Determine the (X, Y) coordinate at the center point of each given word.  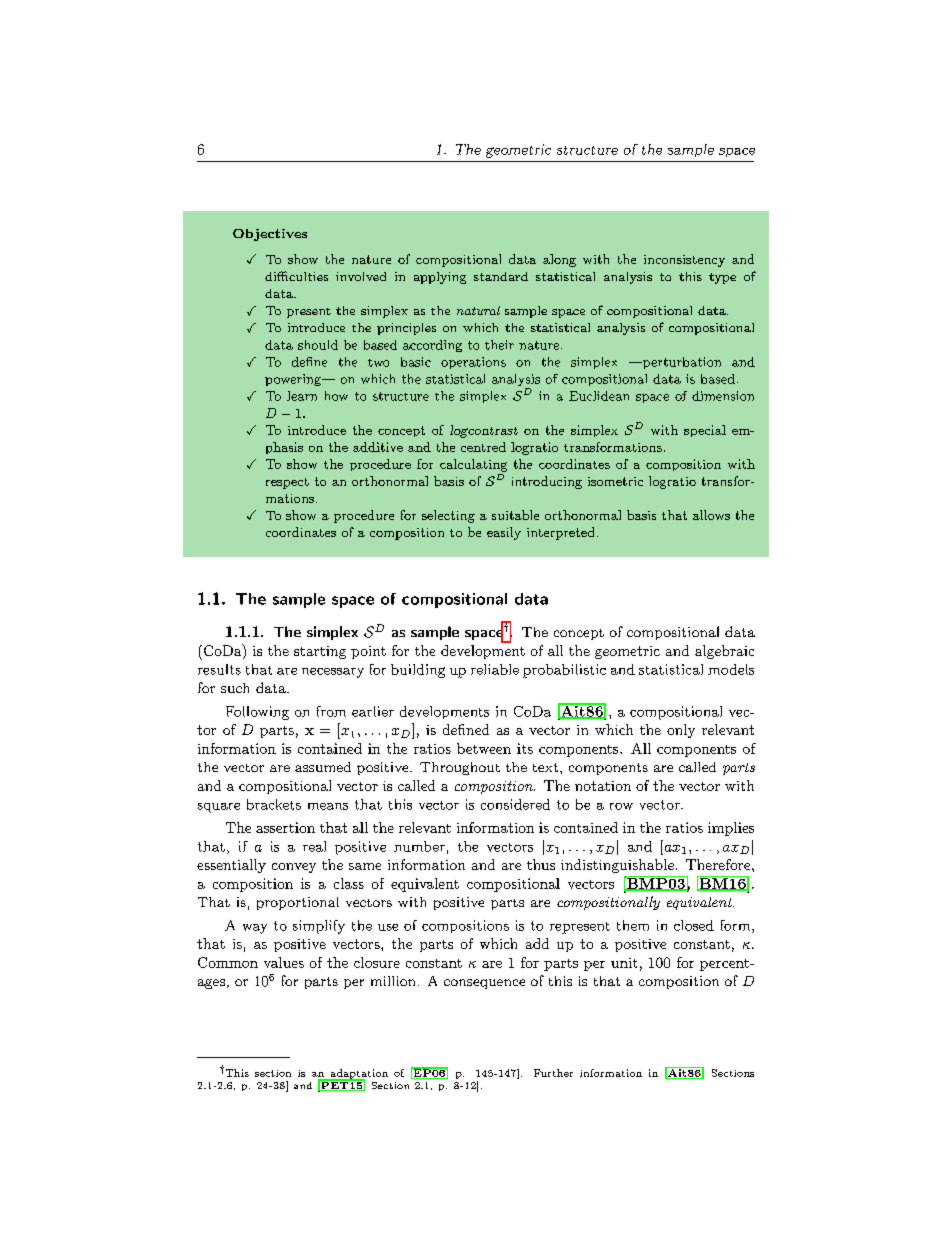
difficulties (296, 276)
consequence (484, 984)
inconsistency (684, 261)
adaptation (358, 1075)
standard (501, 276)
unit (624, 963)
